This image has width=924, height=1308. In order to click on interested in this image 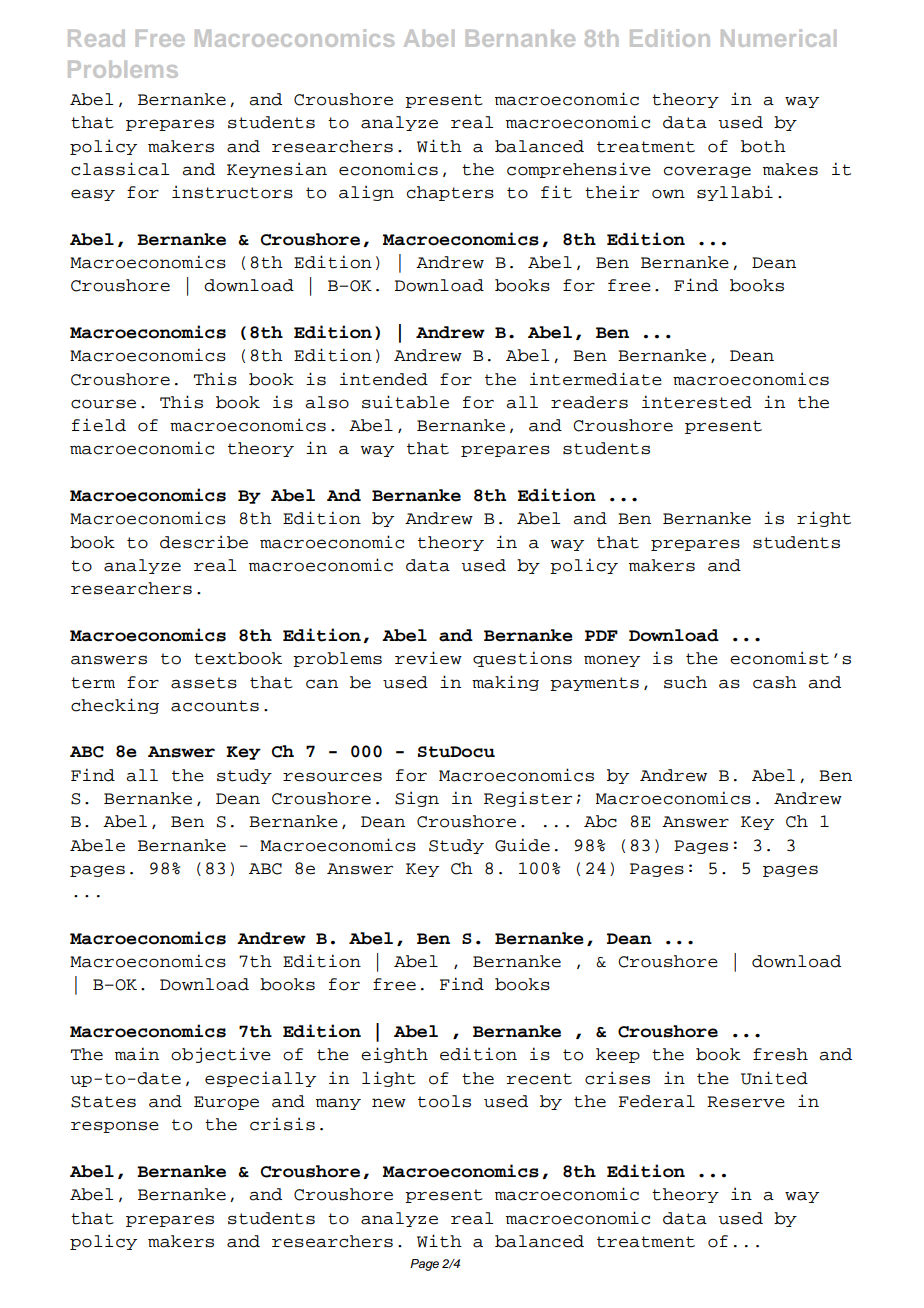, I will do `click(697, 402)`.
